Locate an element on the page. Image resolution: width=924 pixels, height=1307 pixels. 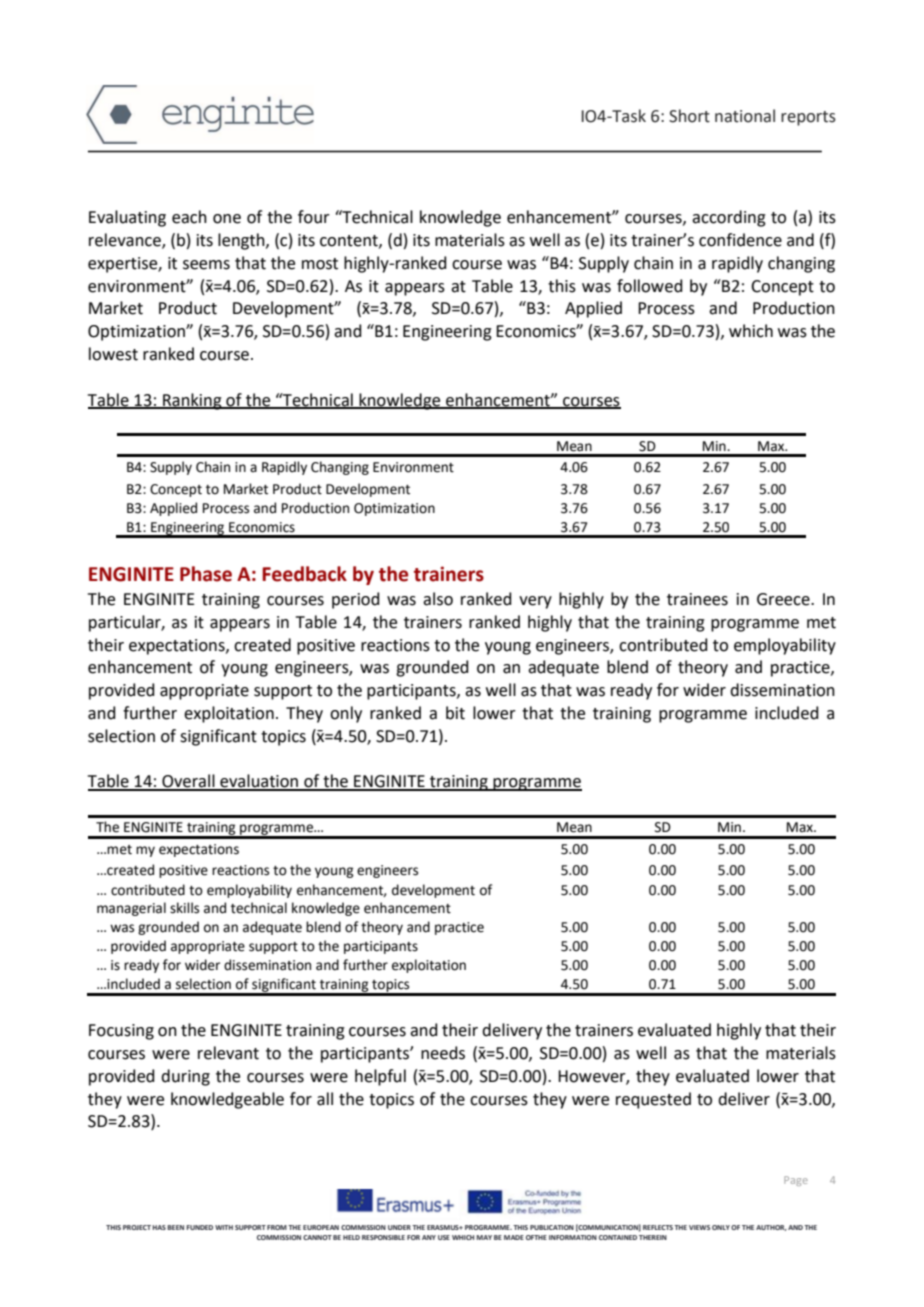
four is located at coordinates (314, 217).
